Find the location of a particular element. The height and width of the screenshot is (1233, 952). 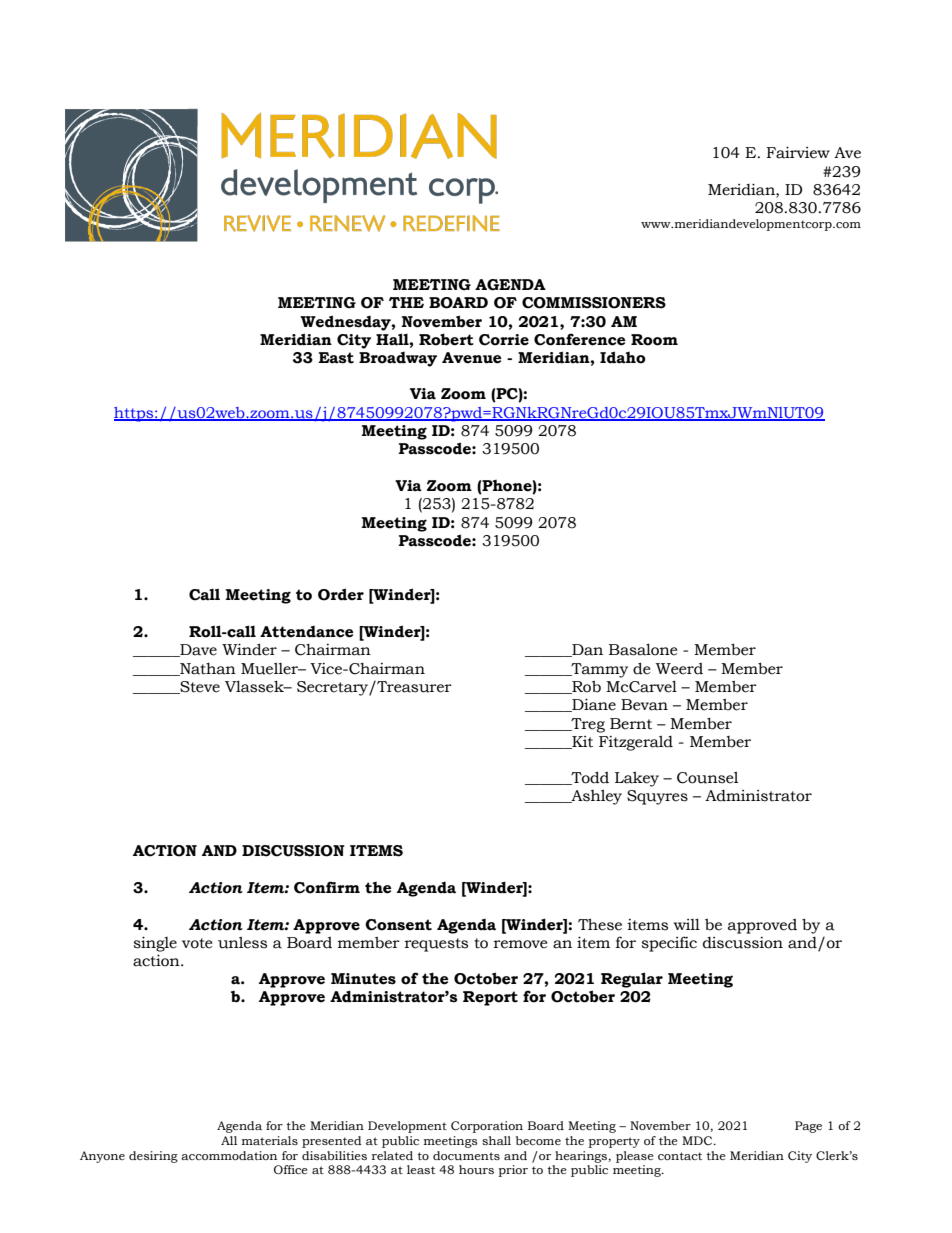

desiring is located at coordinates (153, 1157).
